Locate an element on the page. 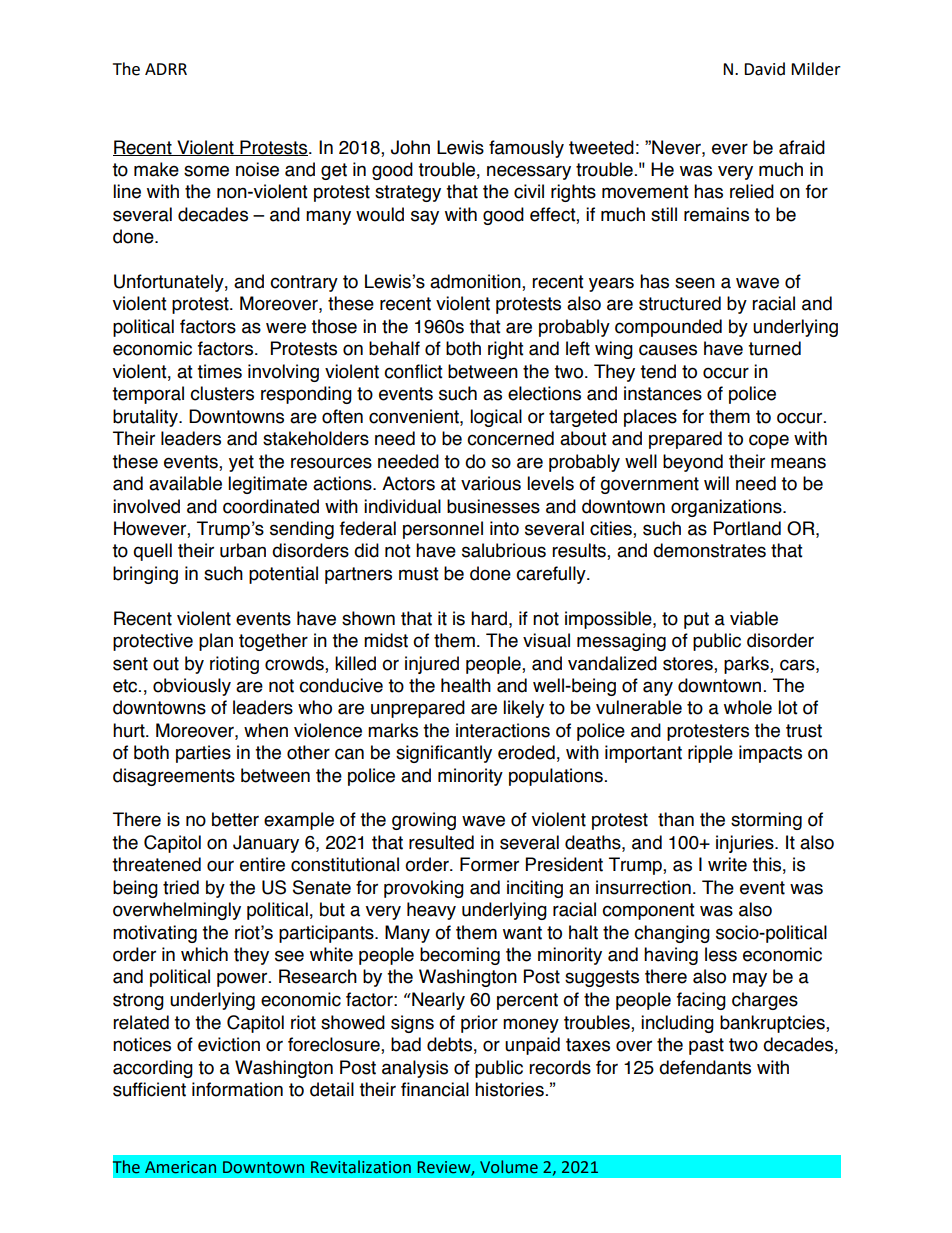  times is located at coordinates (219, 371).
